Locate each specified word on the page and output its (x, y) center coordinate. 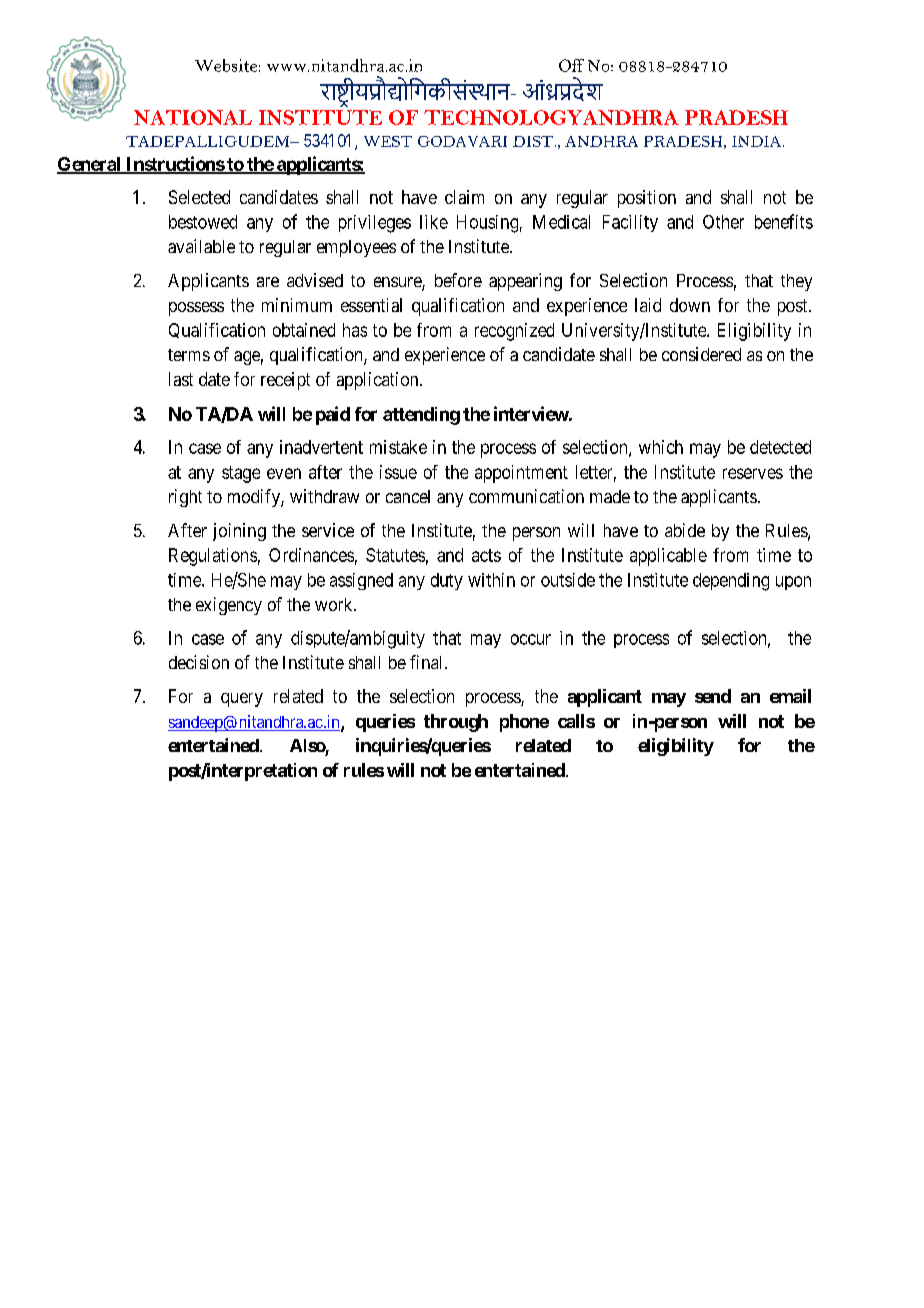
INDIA (758, 141)
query (242, 700)
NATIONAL (193, 117)
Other (723, 222)
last (181, 379)
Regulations (213, 557)
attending (421, 416)
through (456, 723)
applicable (668, 557)
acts (486, 555)
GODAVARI (462, 141)
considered (701, 354)
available (201, 246)
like (434, 222)
